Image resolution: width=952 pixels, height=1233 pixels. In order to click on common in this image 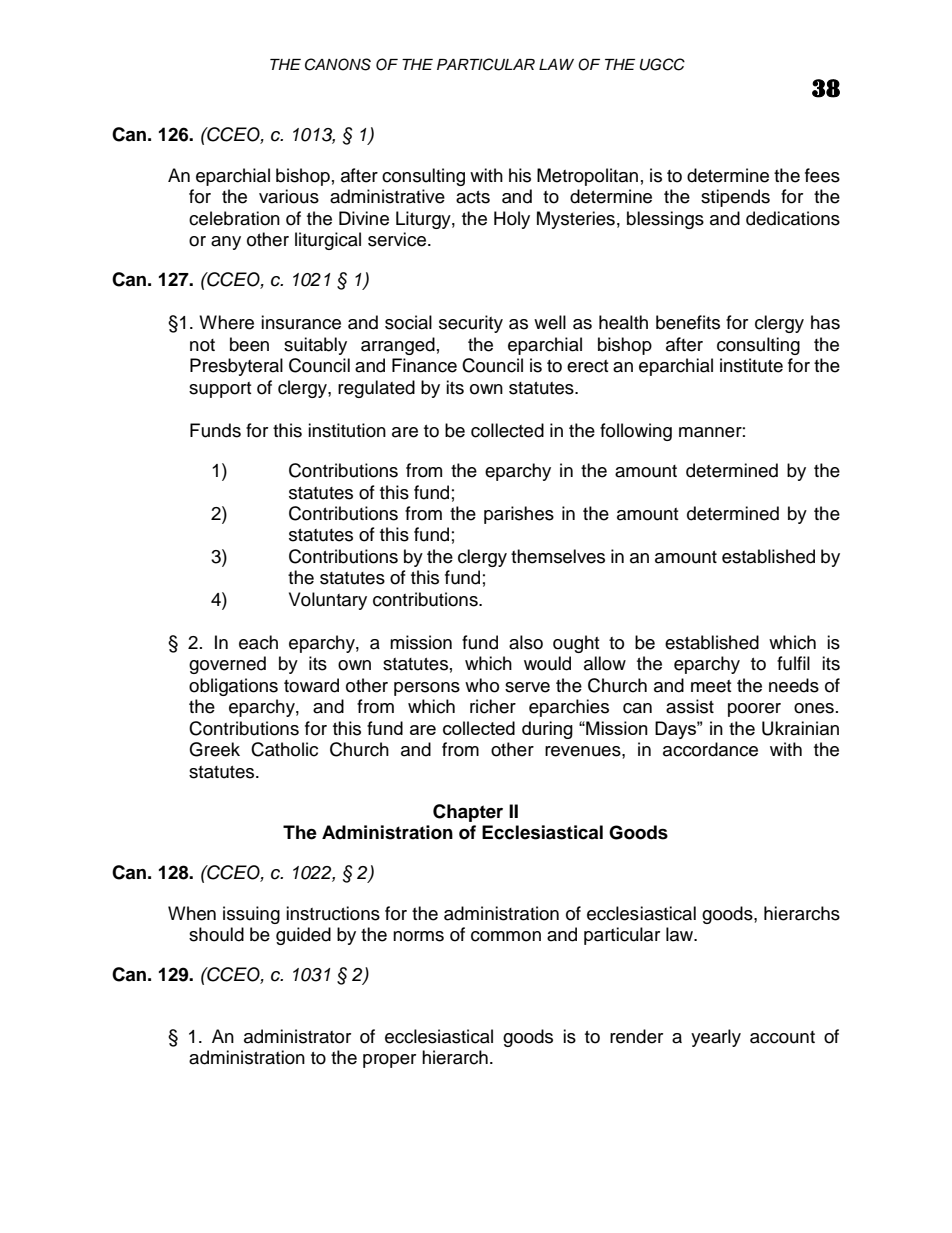, I will do `click(506, 936)`.
